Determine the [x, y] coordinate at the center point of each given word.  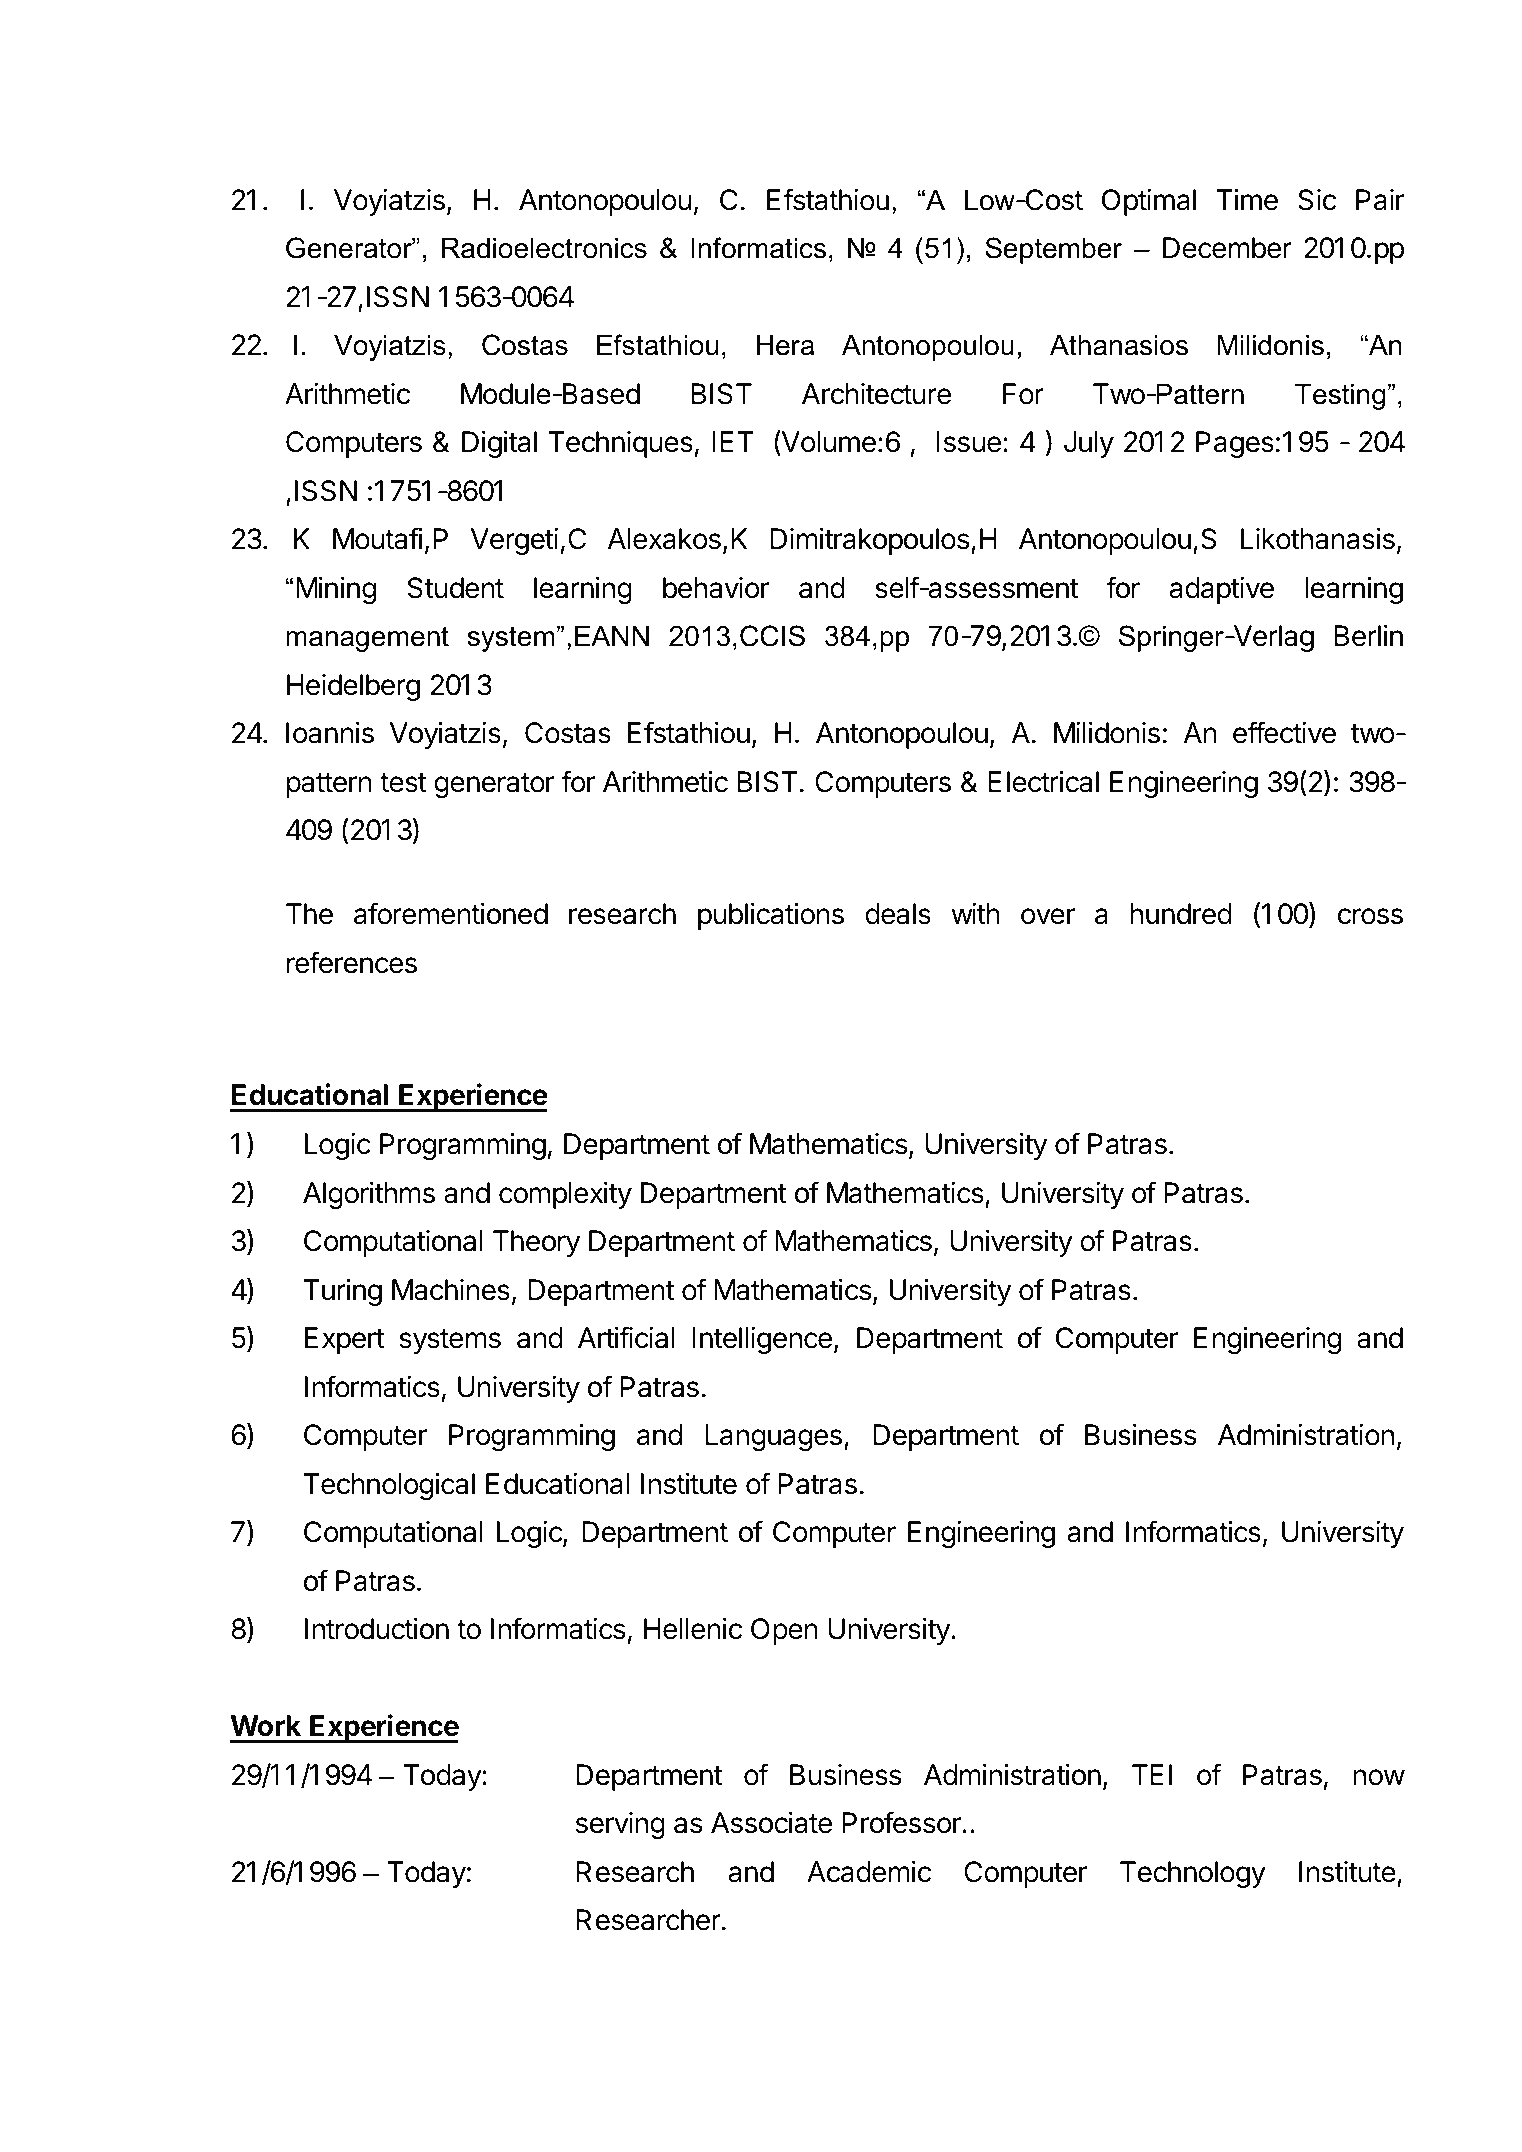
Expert [345, 1340]
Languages [773, 1437]
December [1227, 248]
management [367, 639]
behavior [716, 588]
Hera [785, 345]
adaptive [1221, 590]
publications [771, 916]
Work [266, 1726]
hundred [1181, 914]
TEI [1152, 1774]
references [352, 962]
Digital [499, 444]
